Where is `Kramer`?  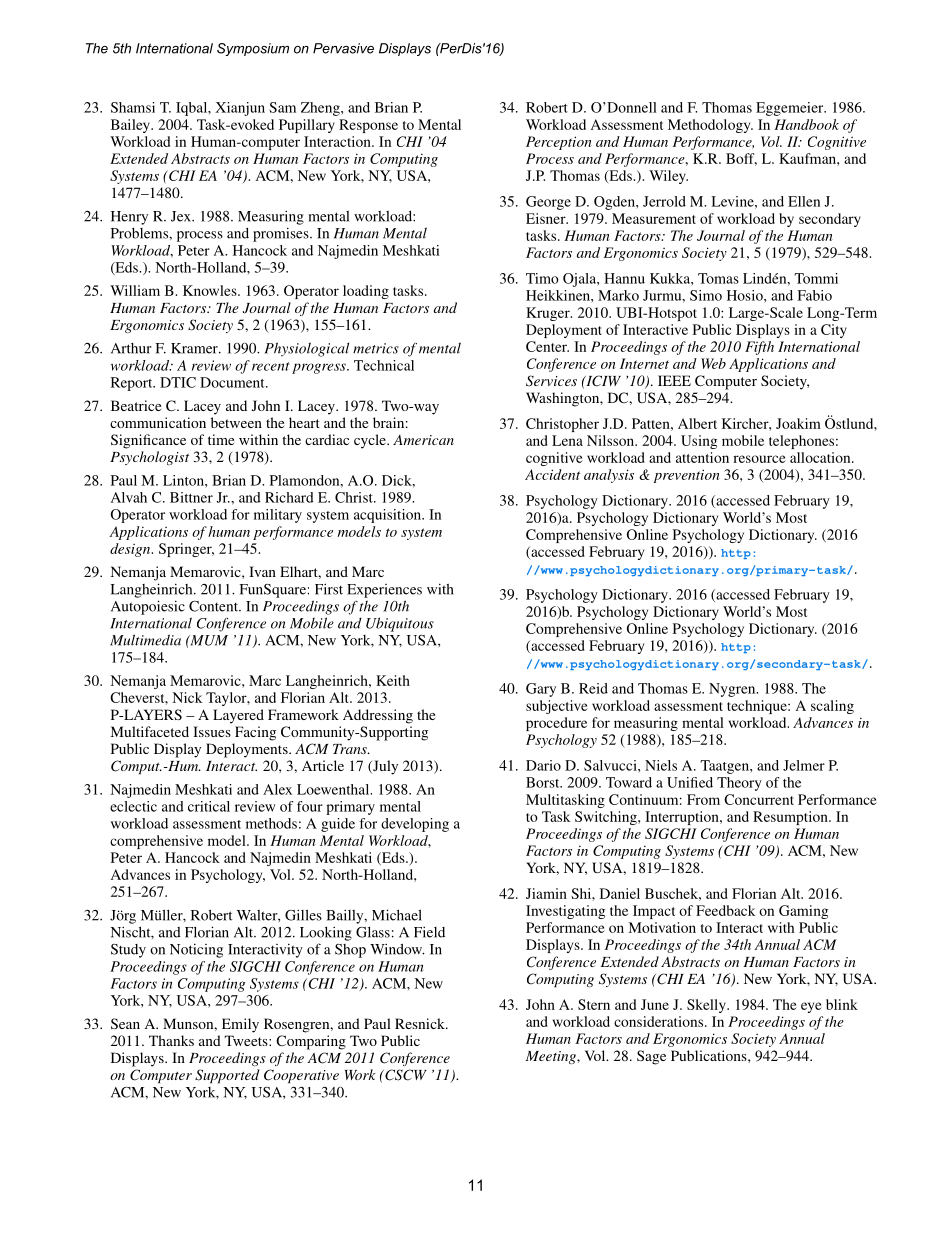
Kramer is located at coordinates (195, 348).
